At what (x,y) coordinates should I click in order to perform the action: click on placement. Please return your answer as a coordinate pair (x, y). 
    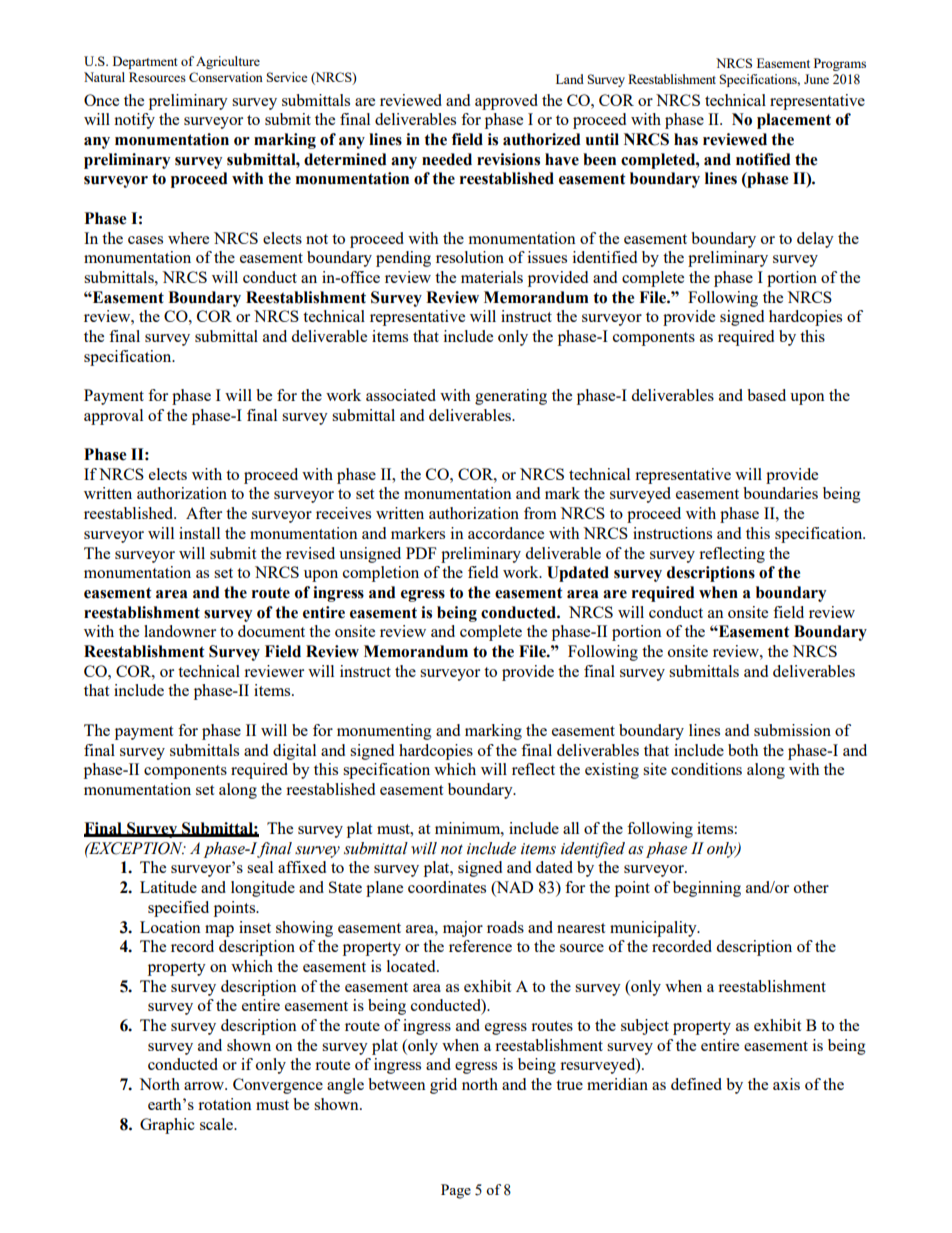
    Looking at the image, I should click on (794, 121).
